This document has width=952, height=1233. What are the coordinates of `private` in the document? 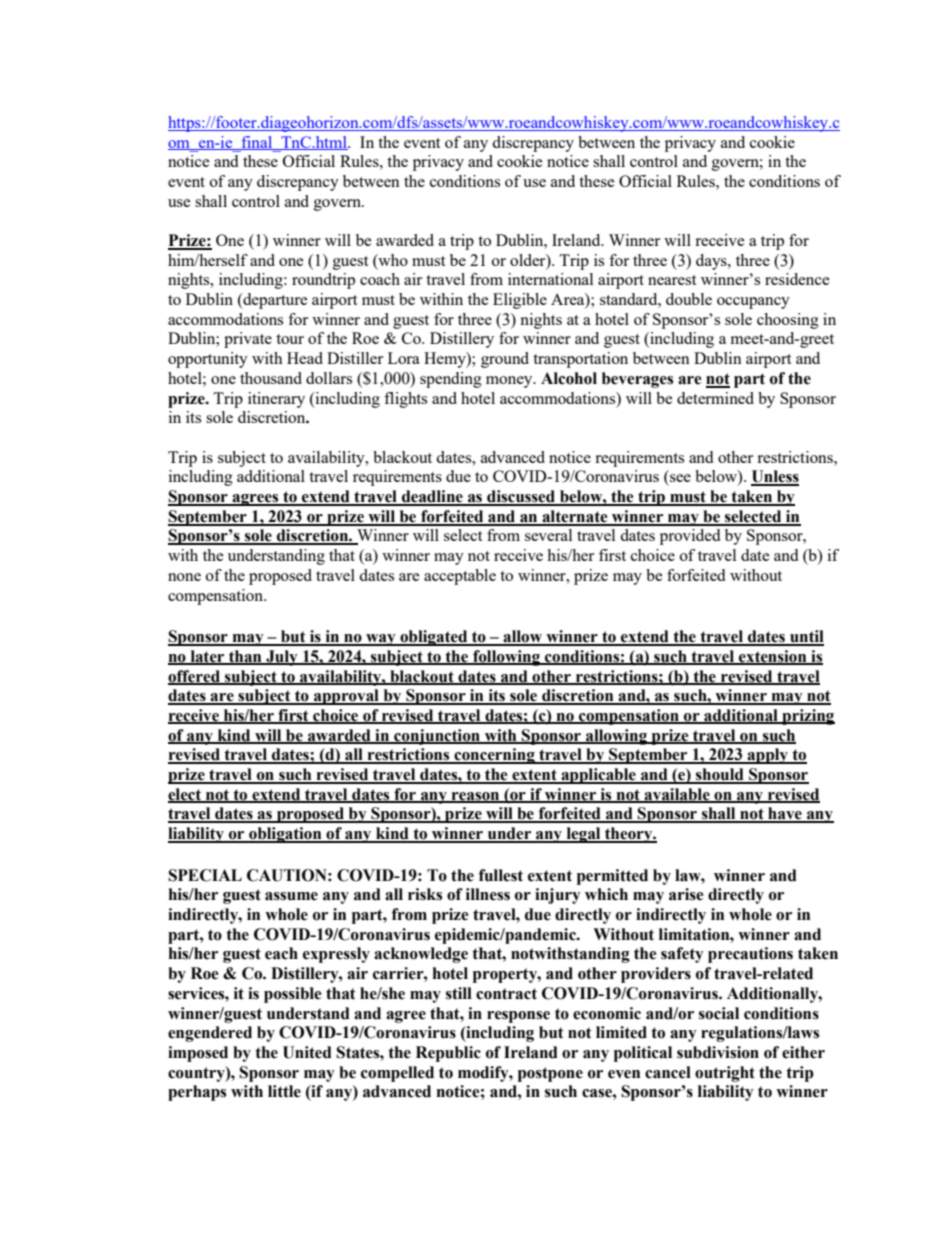 It's located at (248, 340).
